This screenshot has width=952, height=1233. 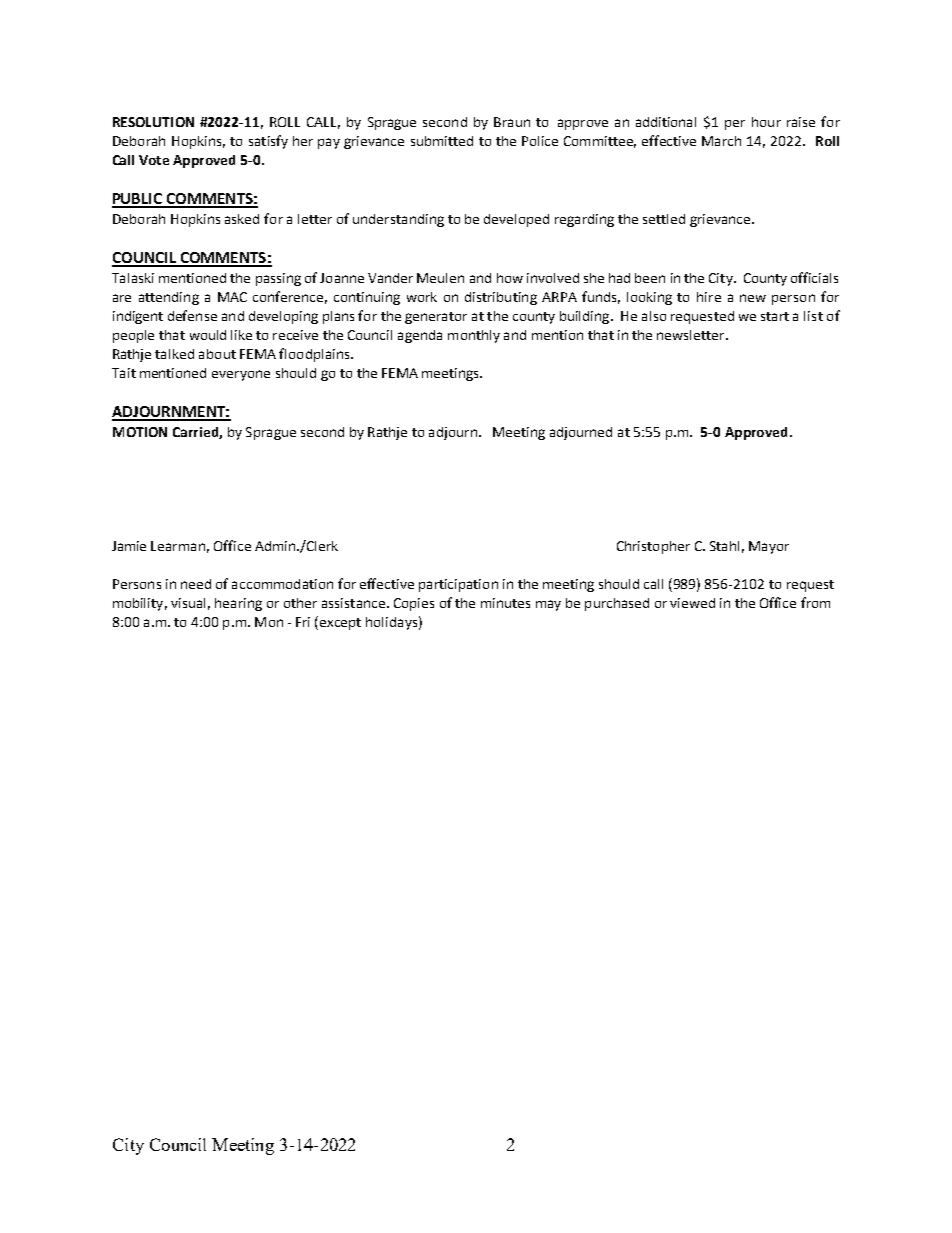 I want to click on monthly, so click(x=474, y=336).
